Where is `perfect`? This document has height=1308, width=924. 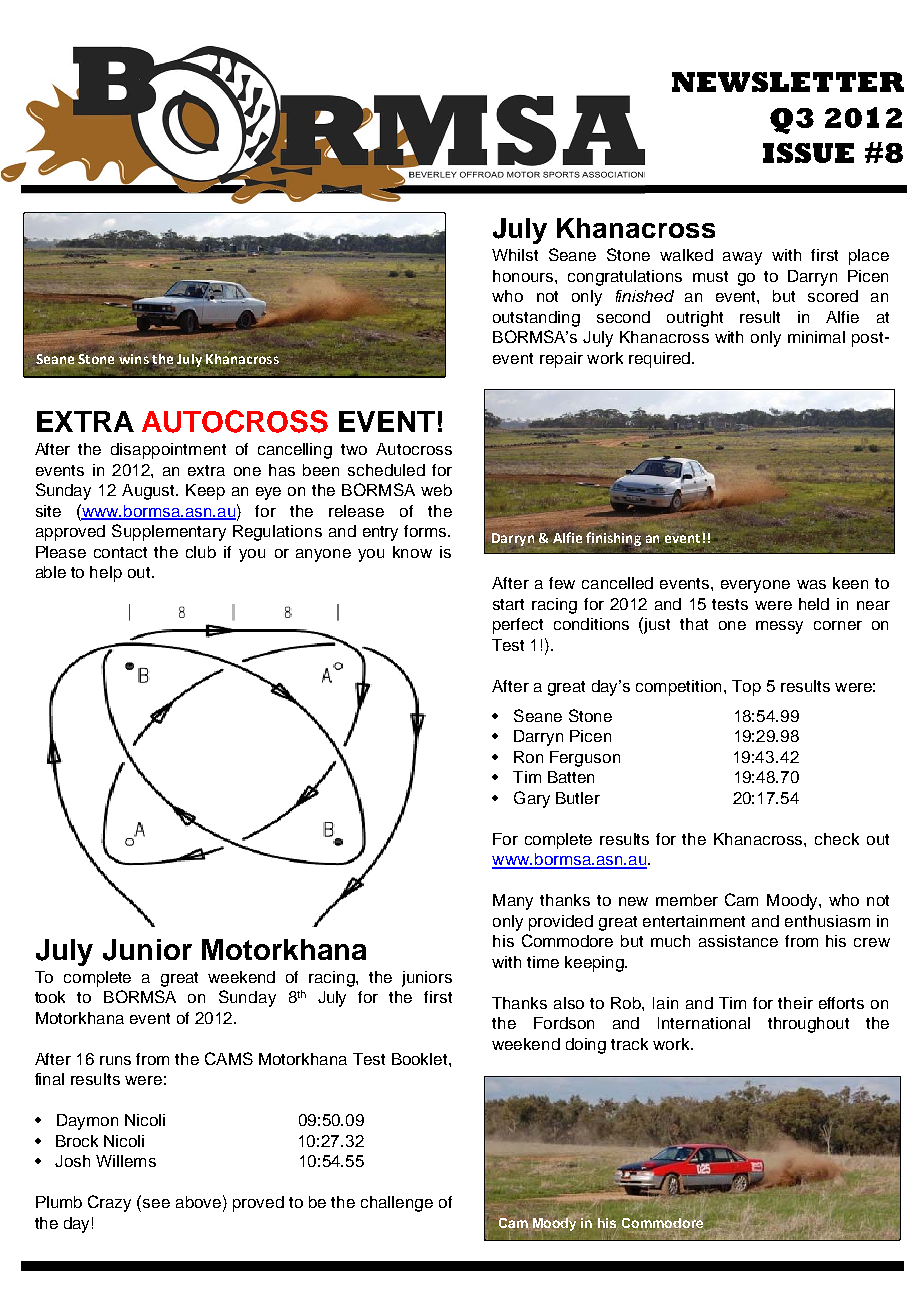
perfect is located at coordinates (518, 626).
